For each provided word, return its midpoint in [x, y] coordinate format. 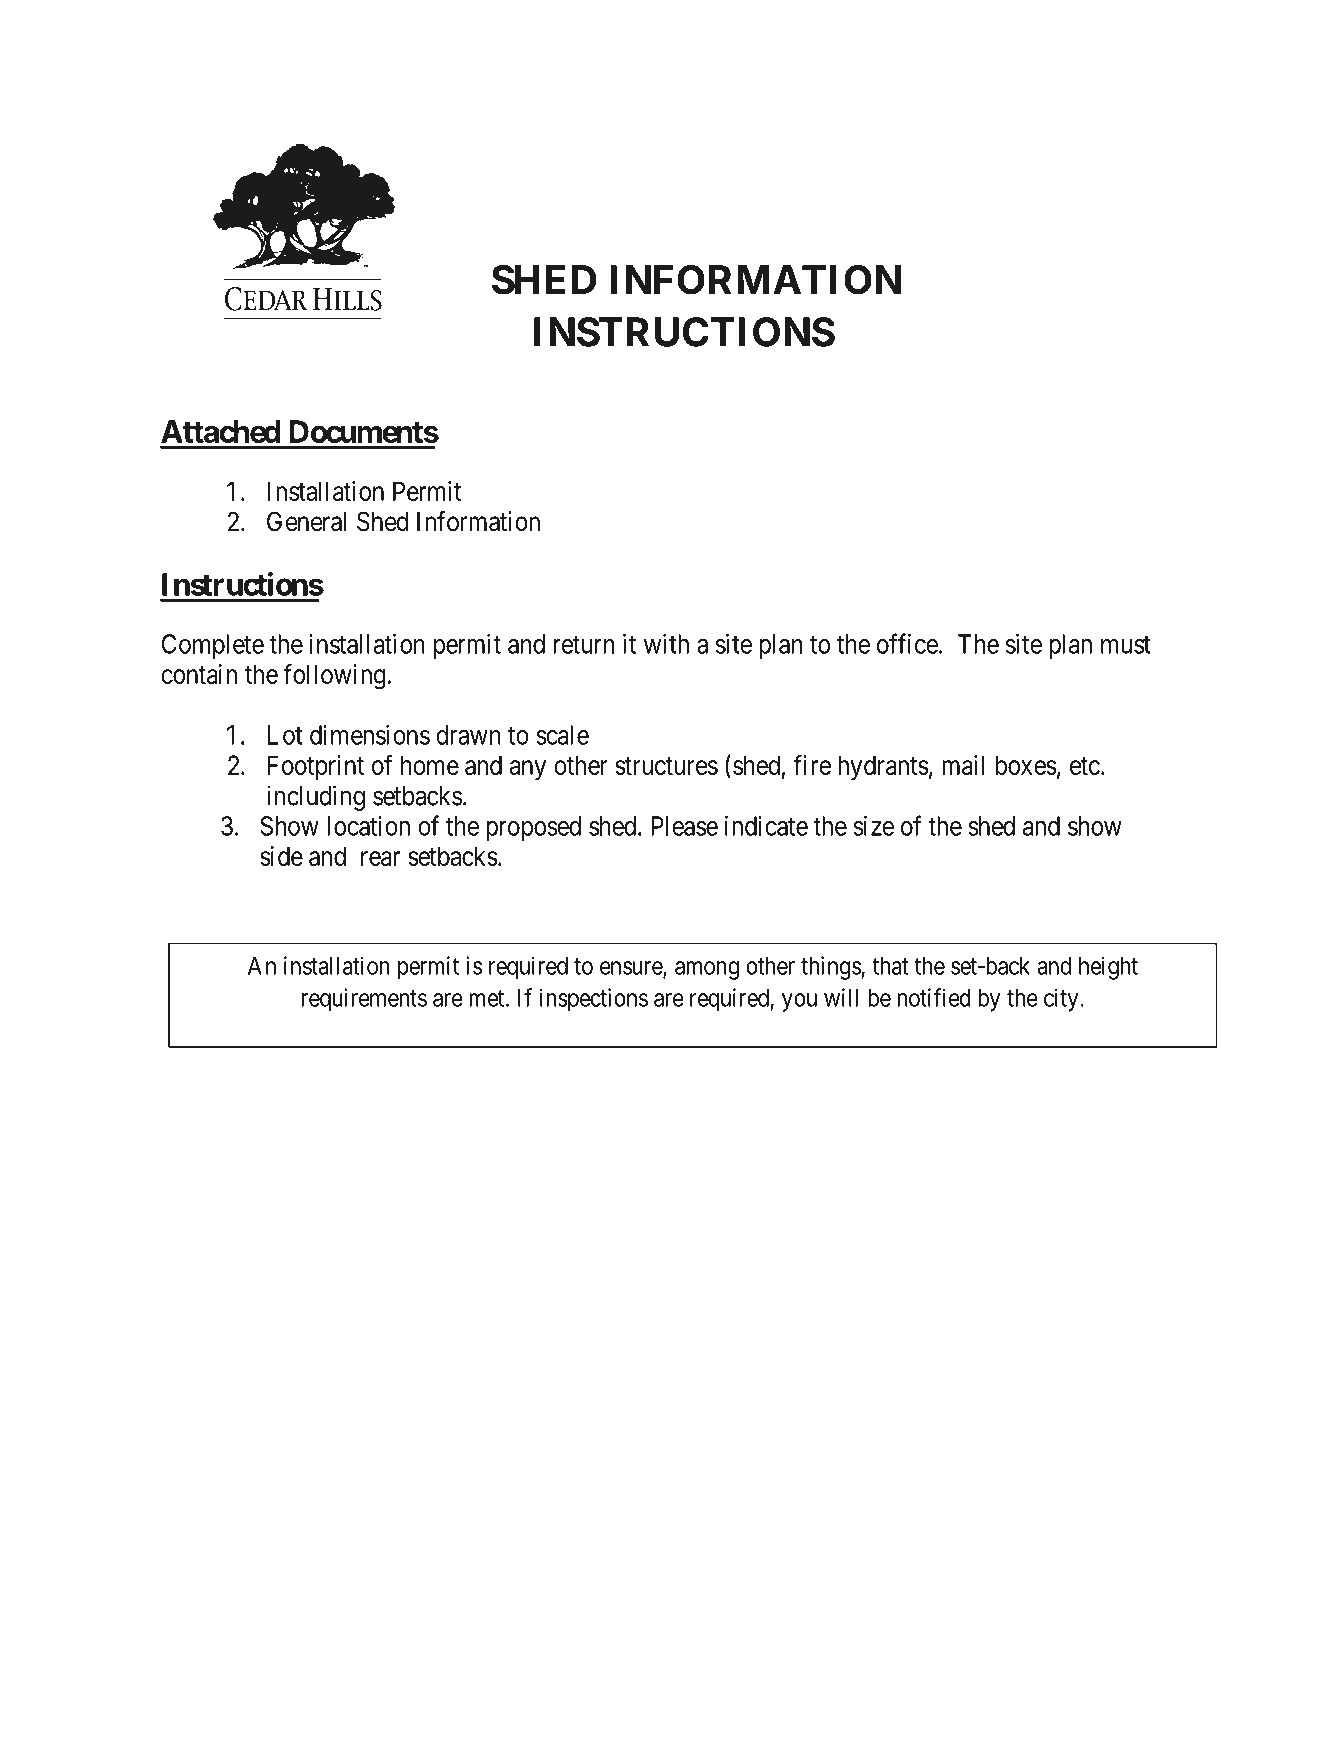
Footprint [316, 767]
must [1126, 645]
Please [684, 826]
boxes [1026, 765]
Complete [213, 646]
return [584, 645]
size [873, 826]
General [306, 521]
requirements [364, 1000]
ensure [632, 969]
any [528, 770]
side [281, 856]
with [666, 644]
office [907, 643]
